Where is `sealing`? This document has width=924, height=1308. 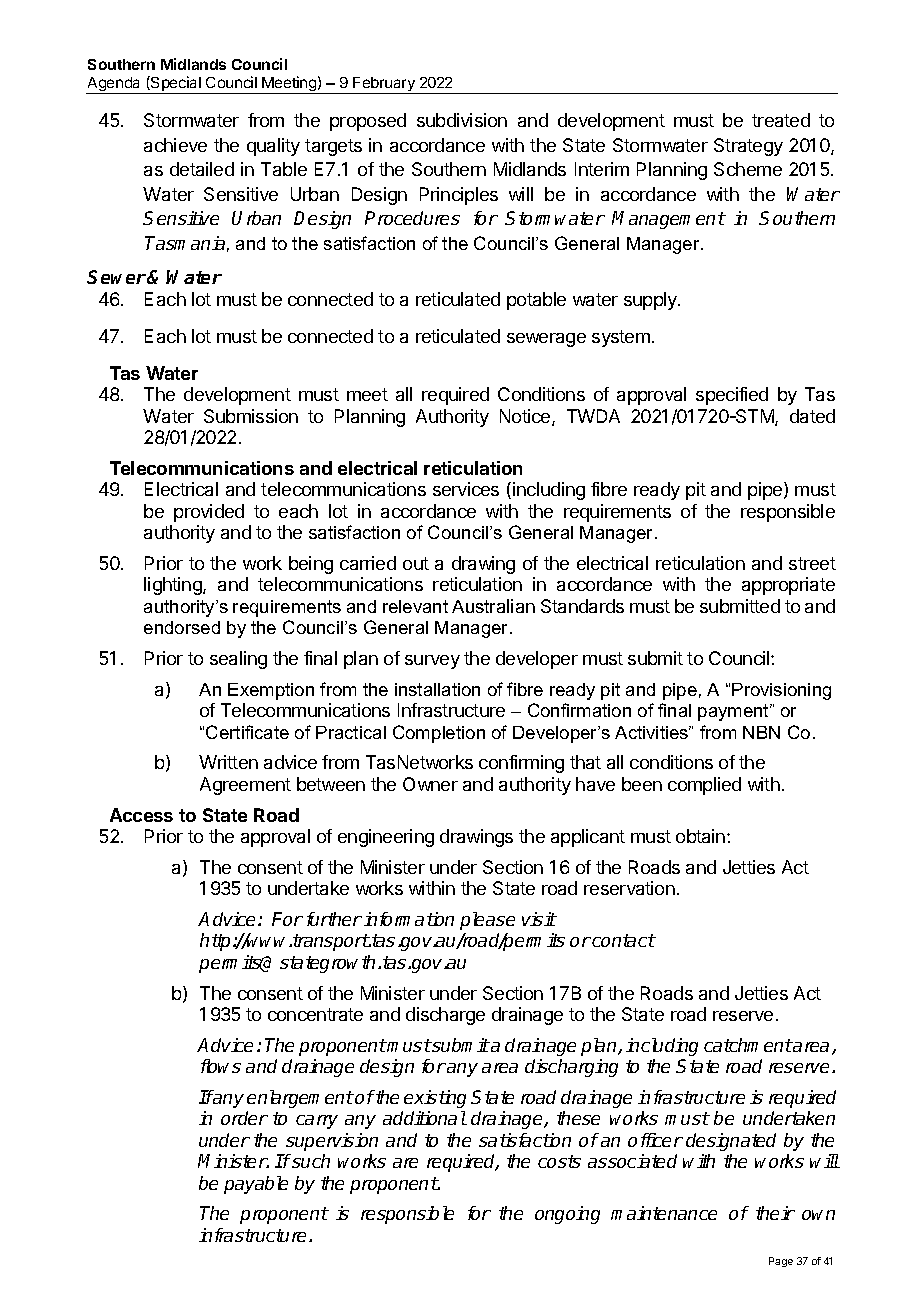 sealing is located at coordinates (238, 660).
